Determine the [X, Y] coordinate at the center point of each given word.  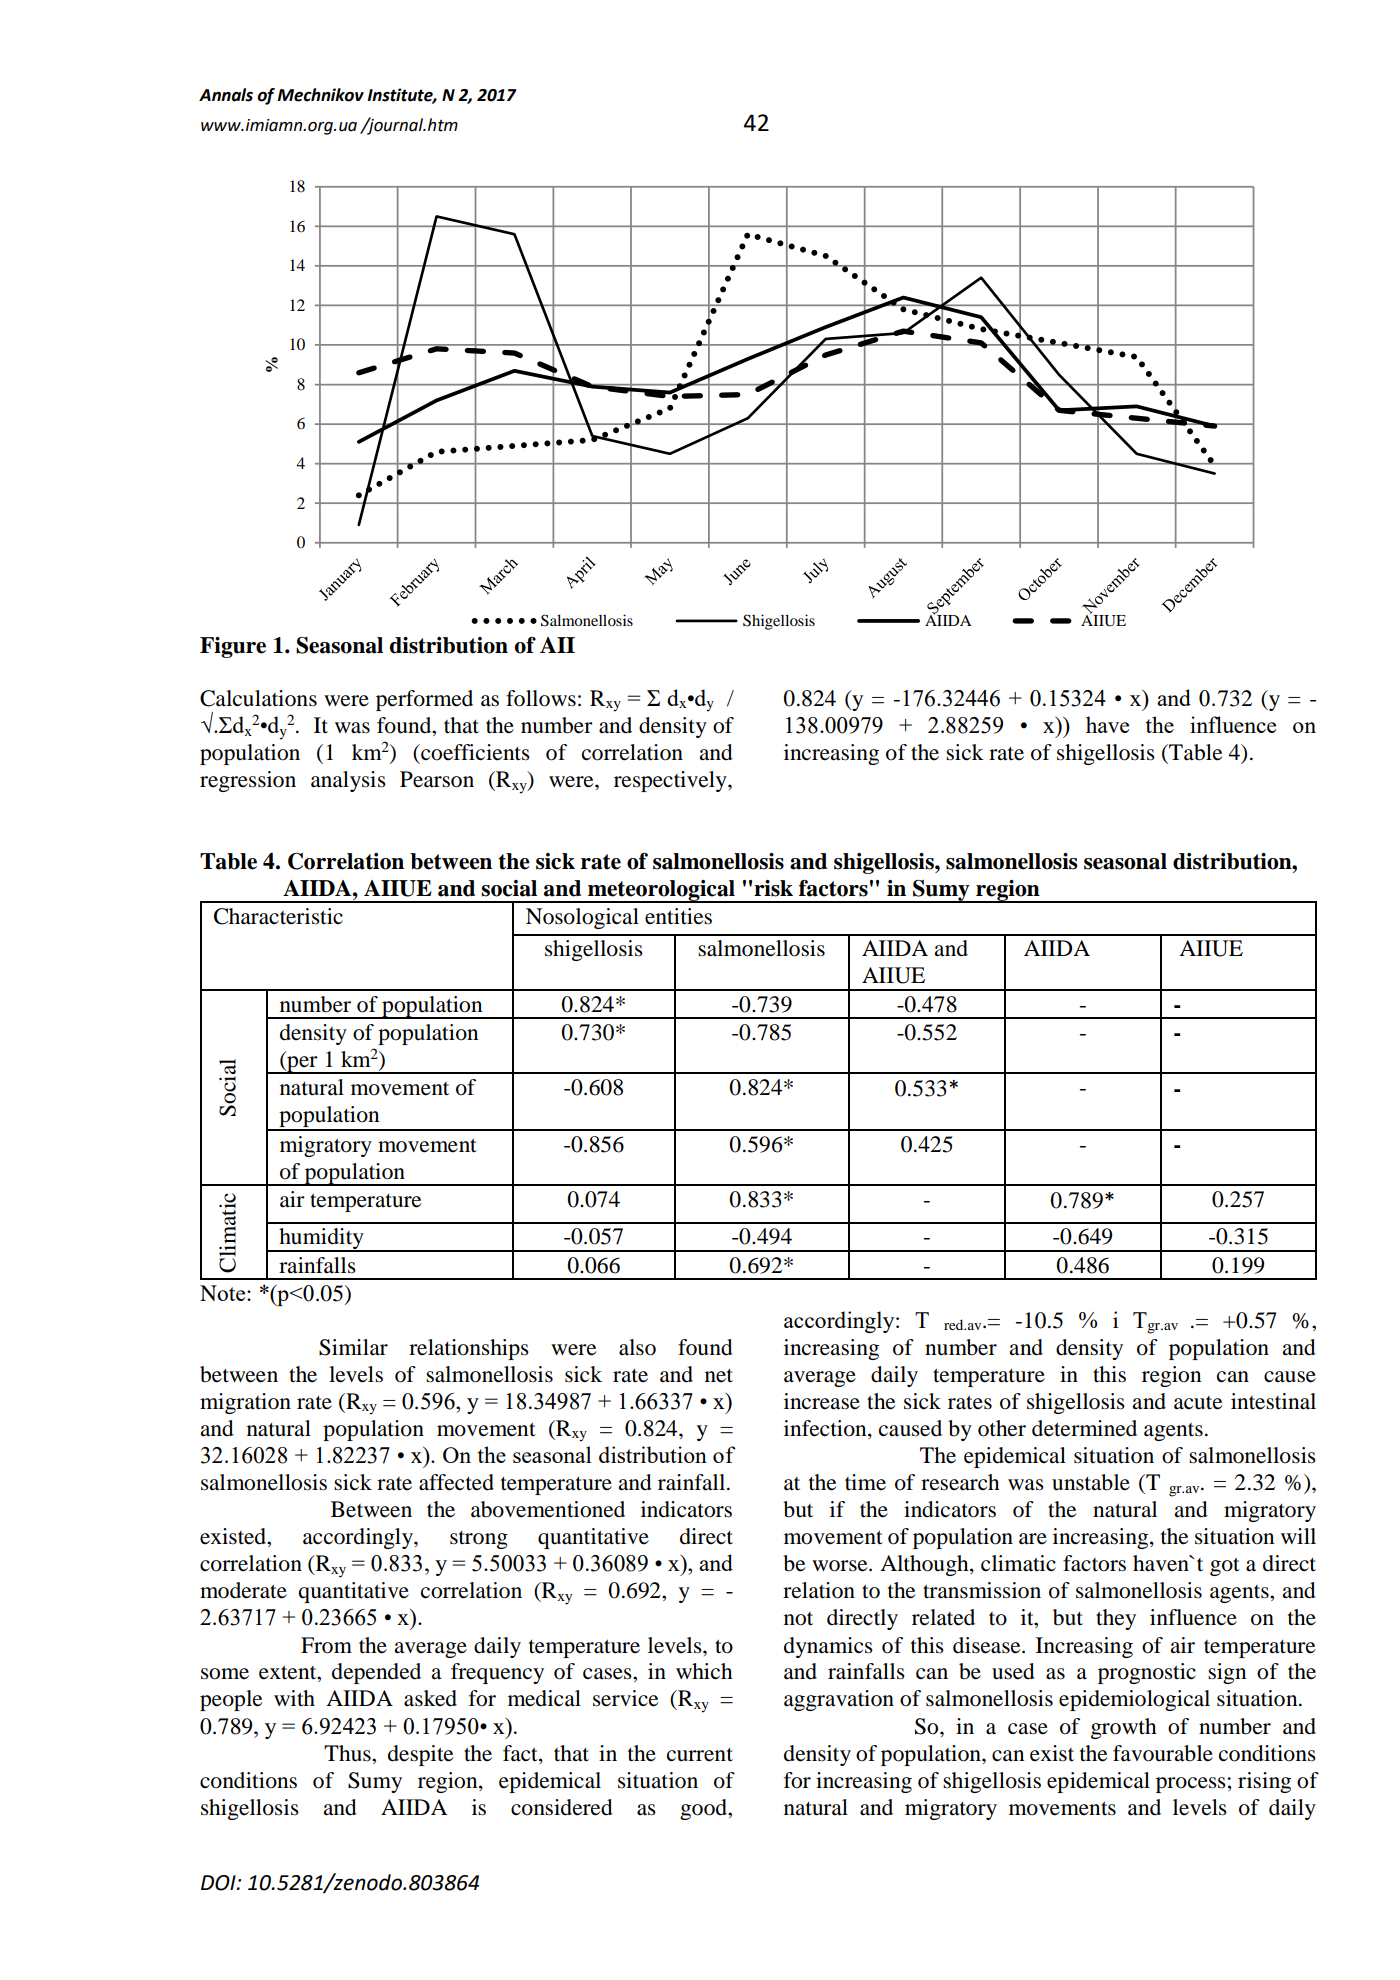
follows [541, 698]
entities [678, 916]
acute [1198, 1403]
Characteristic [278, 916]
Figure [233, 647]
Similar [353, 1347]
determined [1084, 1428]
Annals [226, 95]
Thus [348, 1753]
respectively [671, 781]
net [719, 1376]
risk [773, 888]
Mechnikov [320, 95]
